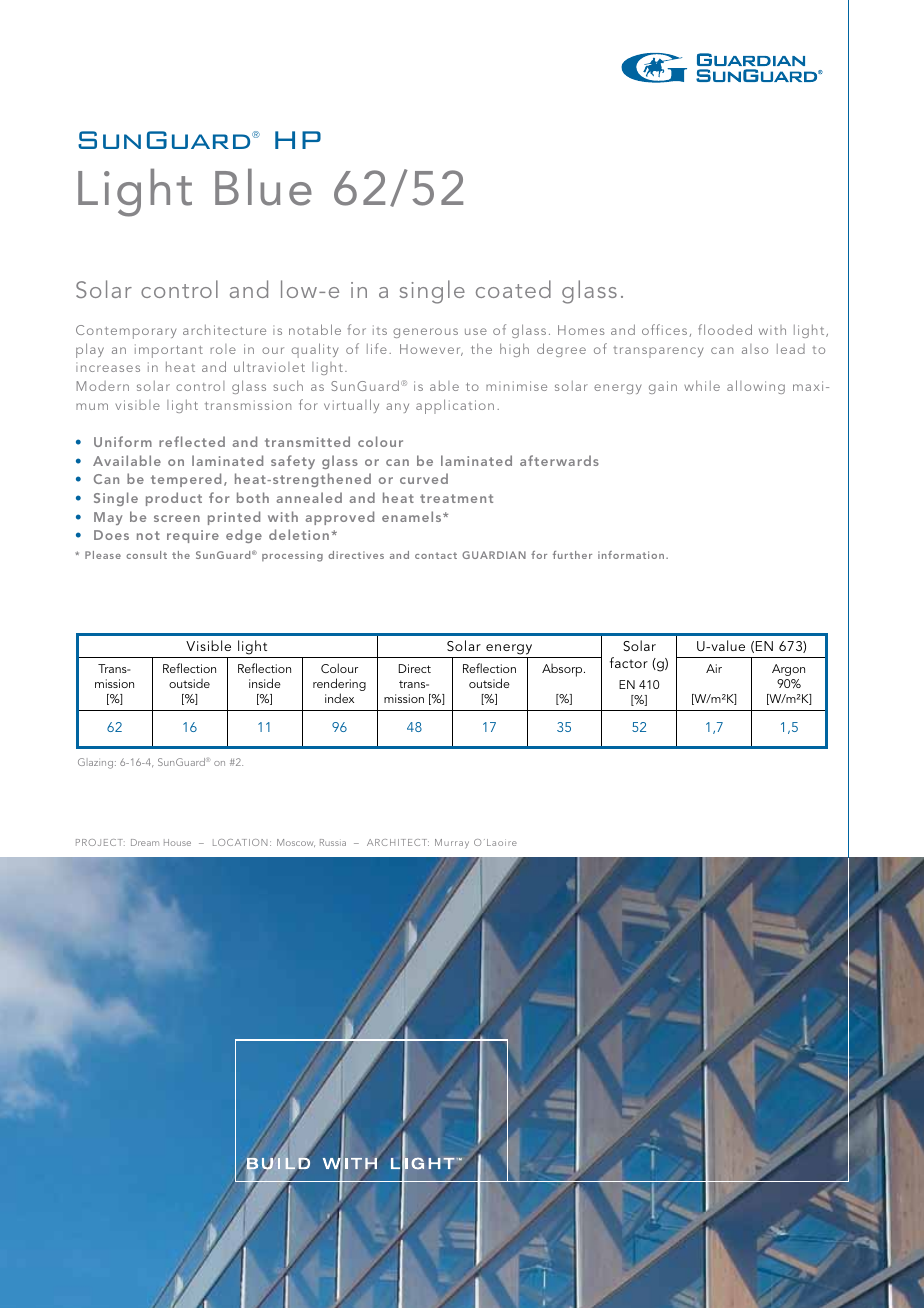 Image resolution: width=924 pixels, height=1308 pixels. I want to click on Air, so click(714, 668).
